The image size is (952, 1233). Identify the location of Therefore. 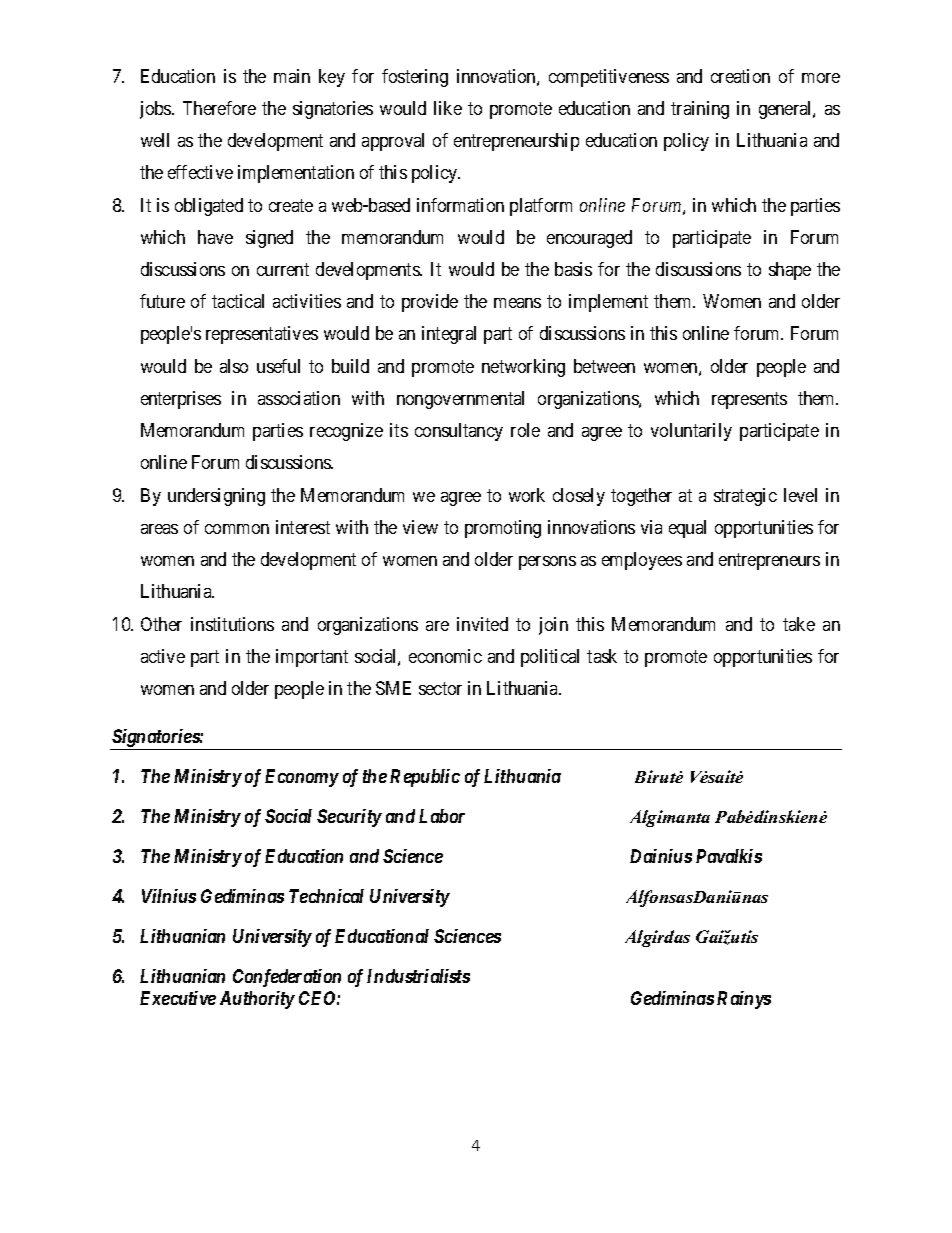
(219, 108).
